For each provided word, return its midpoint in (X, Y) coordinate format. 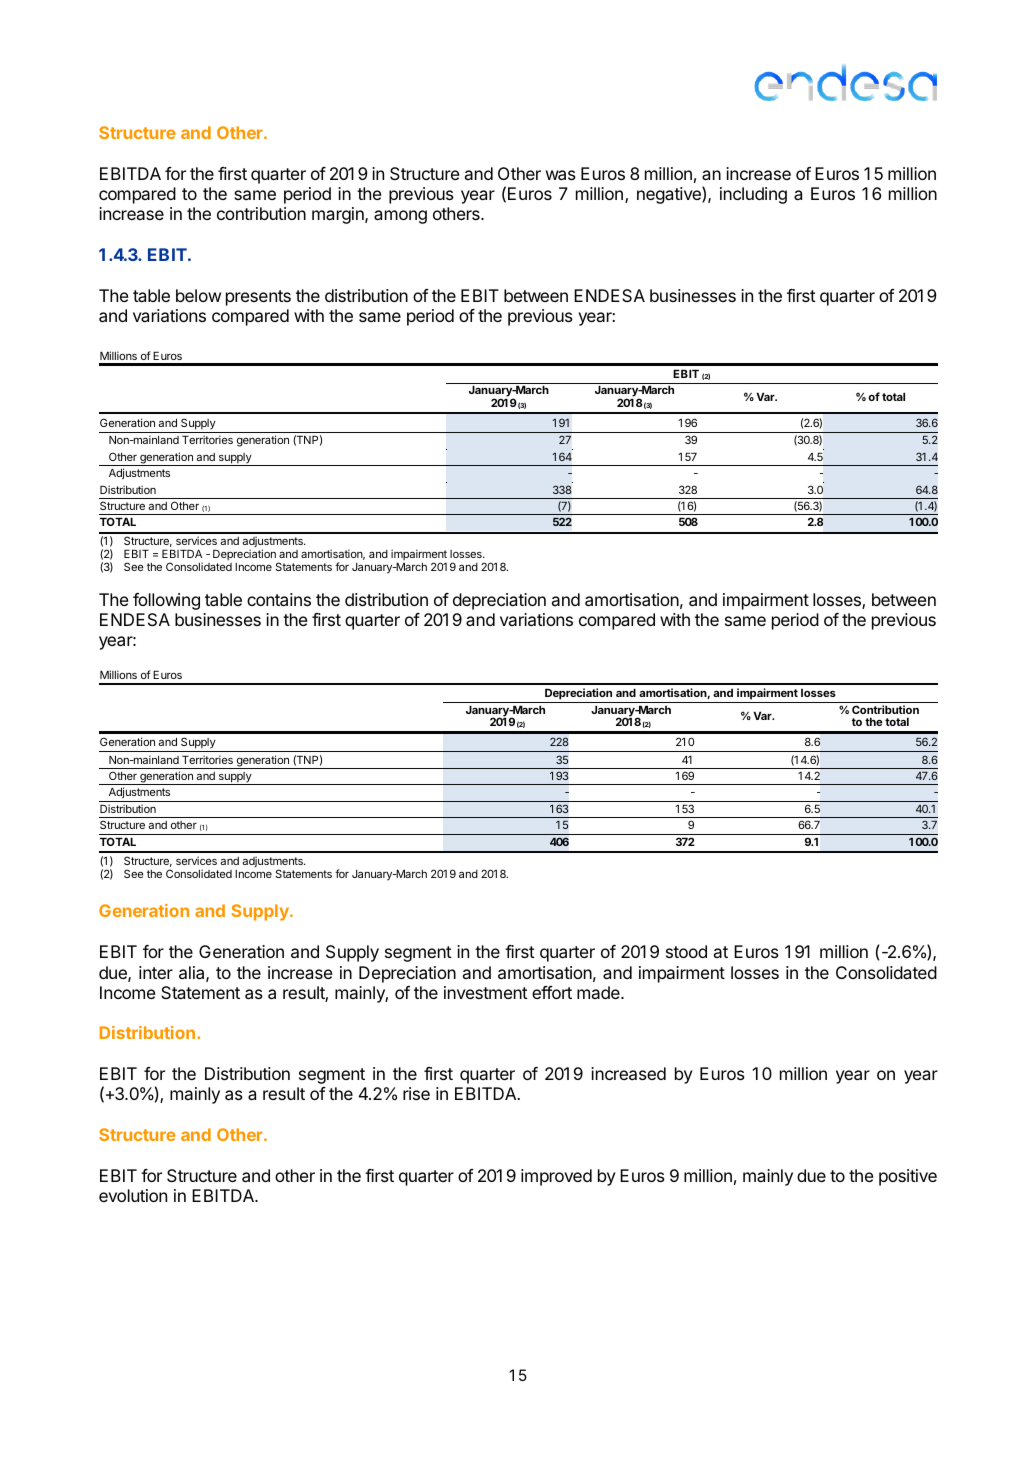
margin (339, 215)
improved (556, 1177)
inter (156, 972)
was (561, 175)
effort (552, 992)
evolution (133, 1195)
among (400, 217)
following (166, 601)
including (753, 195)
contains (279, 599)
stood (686, 951)
